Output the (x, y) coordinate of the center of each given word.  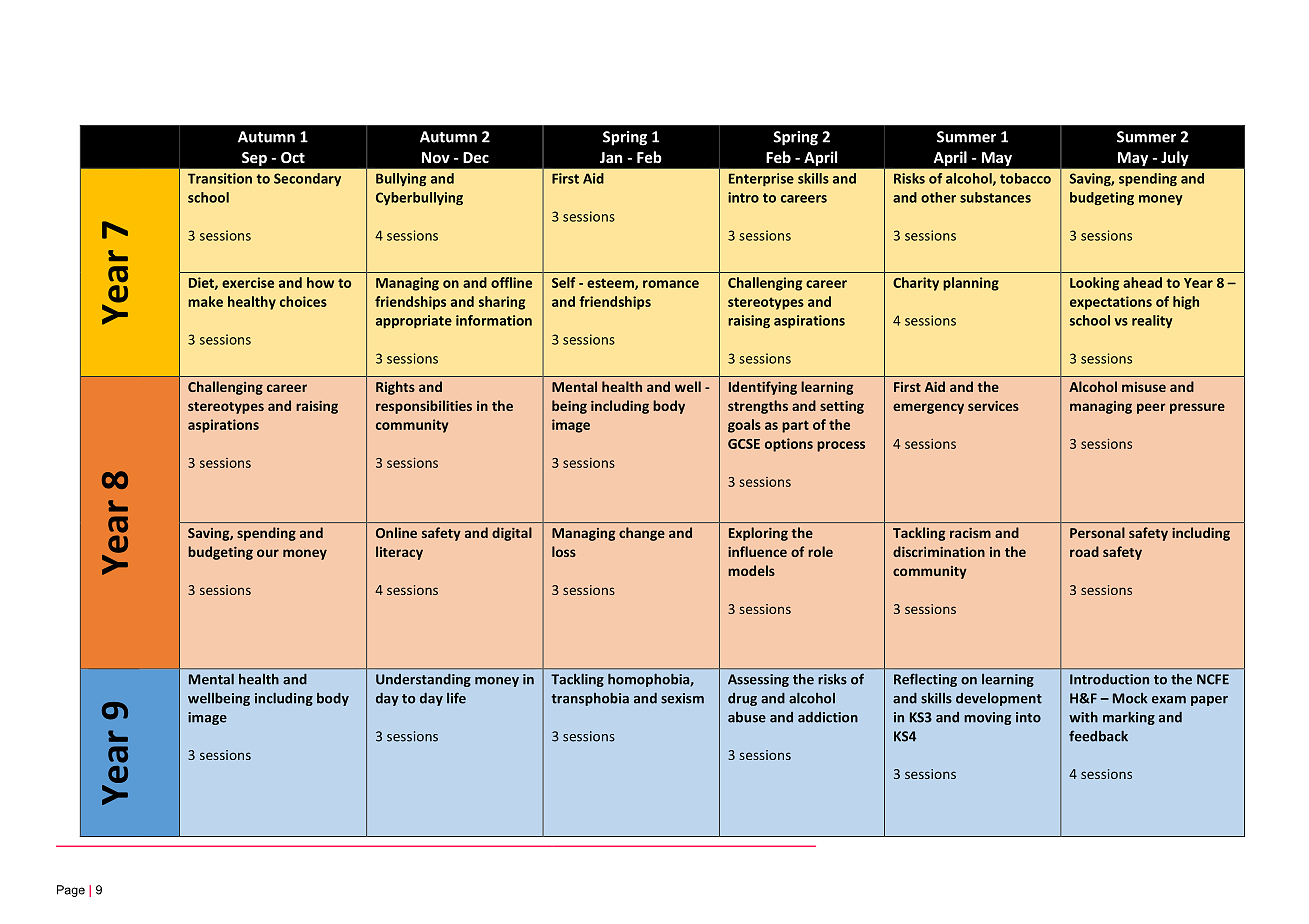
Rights (395, 388)
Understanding (423, 680)
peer (1151, 408)
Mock (1130, 698)
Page (71, 891)
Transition (220, 178)
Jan (611, 157)
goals (744, 426)
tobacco (1025, 178)
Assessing (758, 680)
